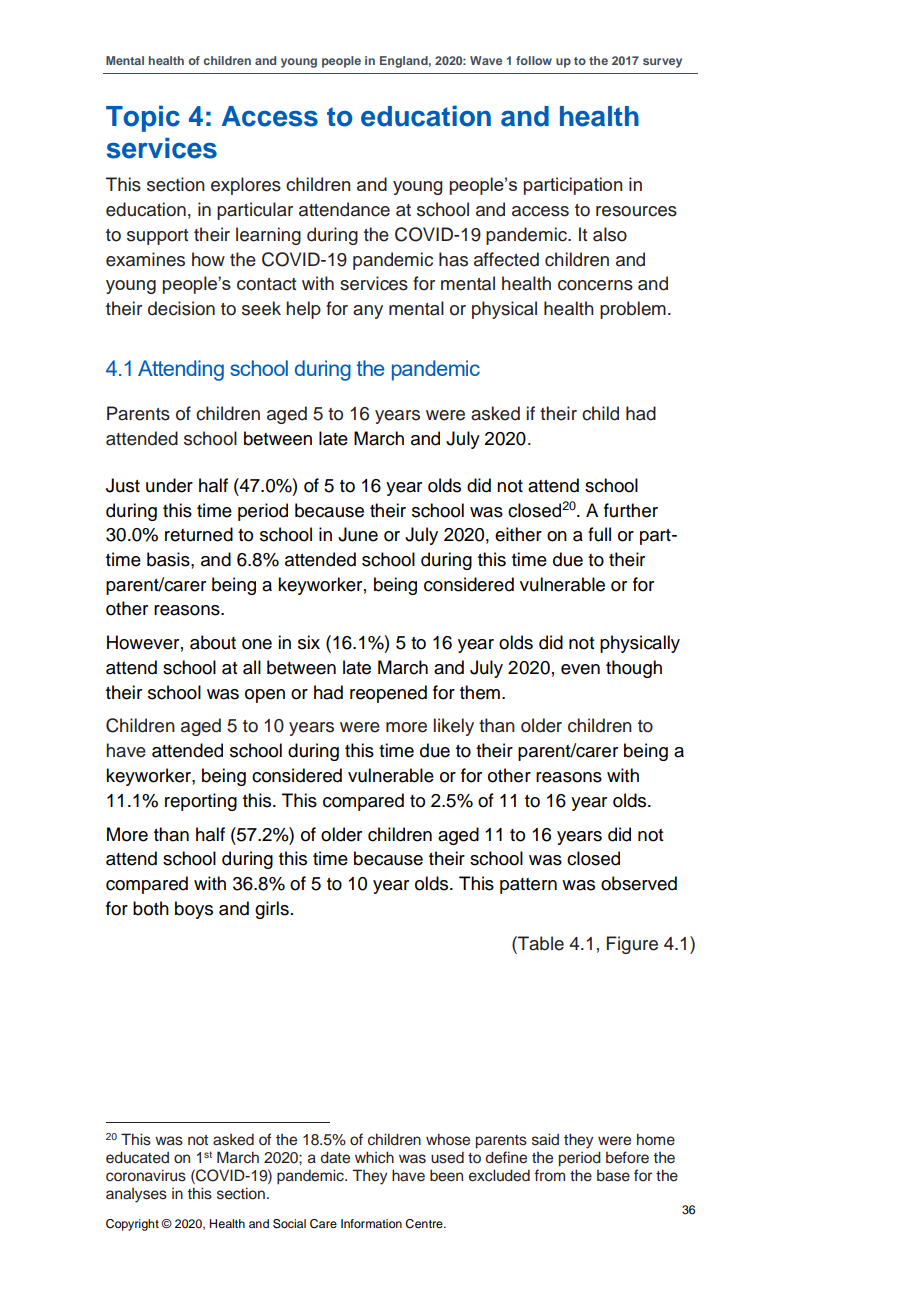  Describe the element at coordinates (580, 669) in the screenshot. I see `even` at that location.
